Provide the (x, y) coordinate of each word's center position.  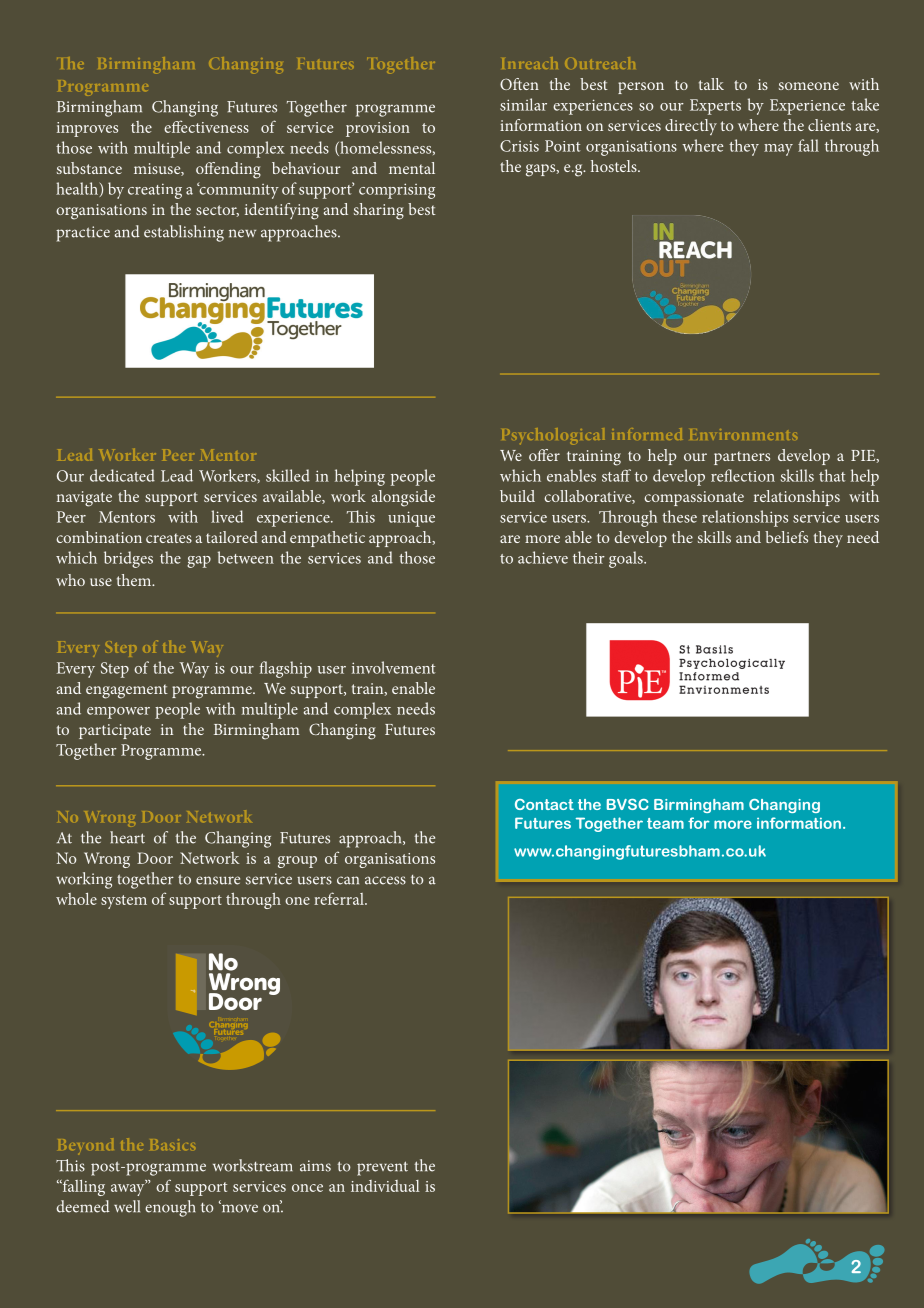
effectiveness (206, 126)
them (135, 580)
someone (809, 86)
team (665, 823)
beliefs (786, 537)
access (385, 880)
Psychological (553, 436)
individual (385, 1186)
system (124, 902)
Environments (743, 434)
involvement (393, 667)
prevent (382, 1168)
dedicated (122, 475)
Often (519, 84)
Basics (172, 1144)
